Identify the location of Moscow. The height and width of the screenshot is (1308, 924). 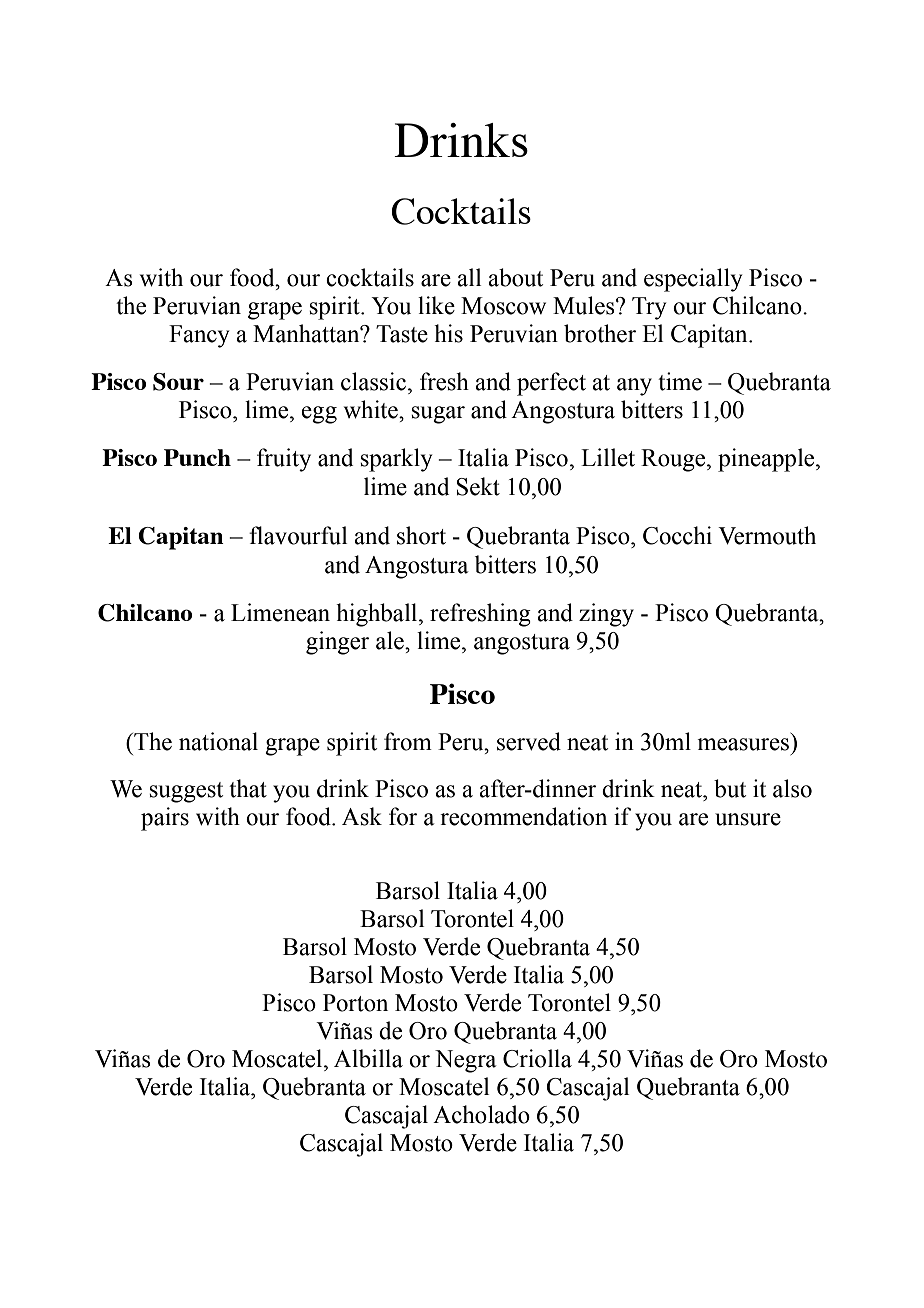
(503, 306).
